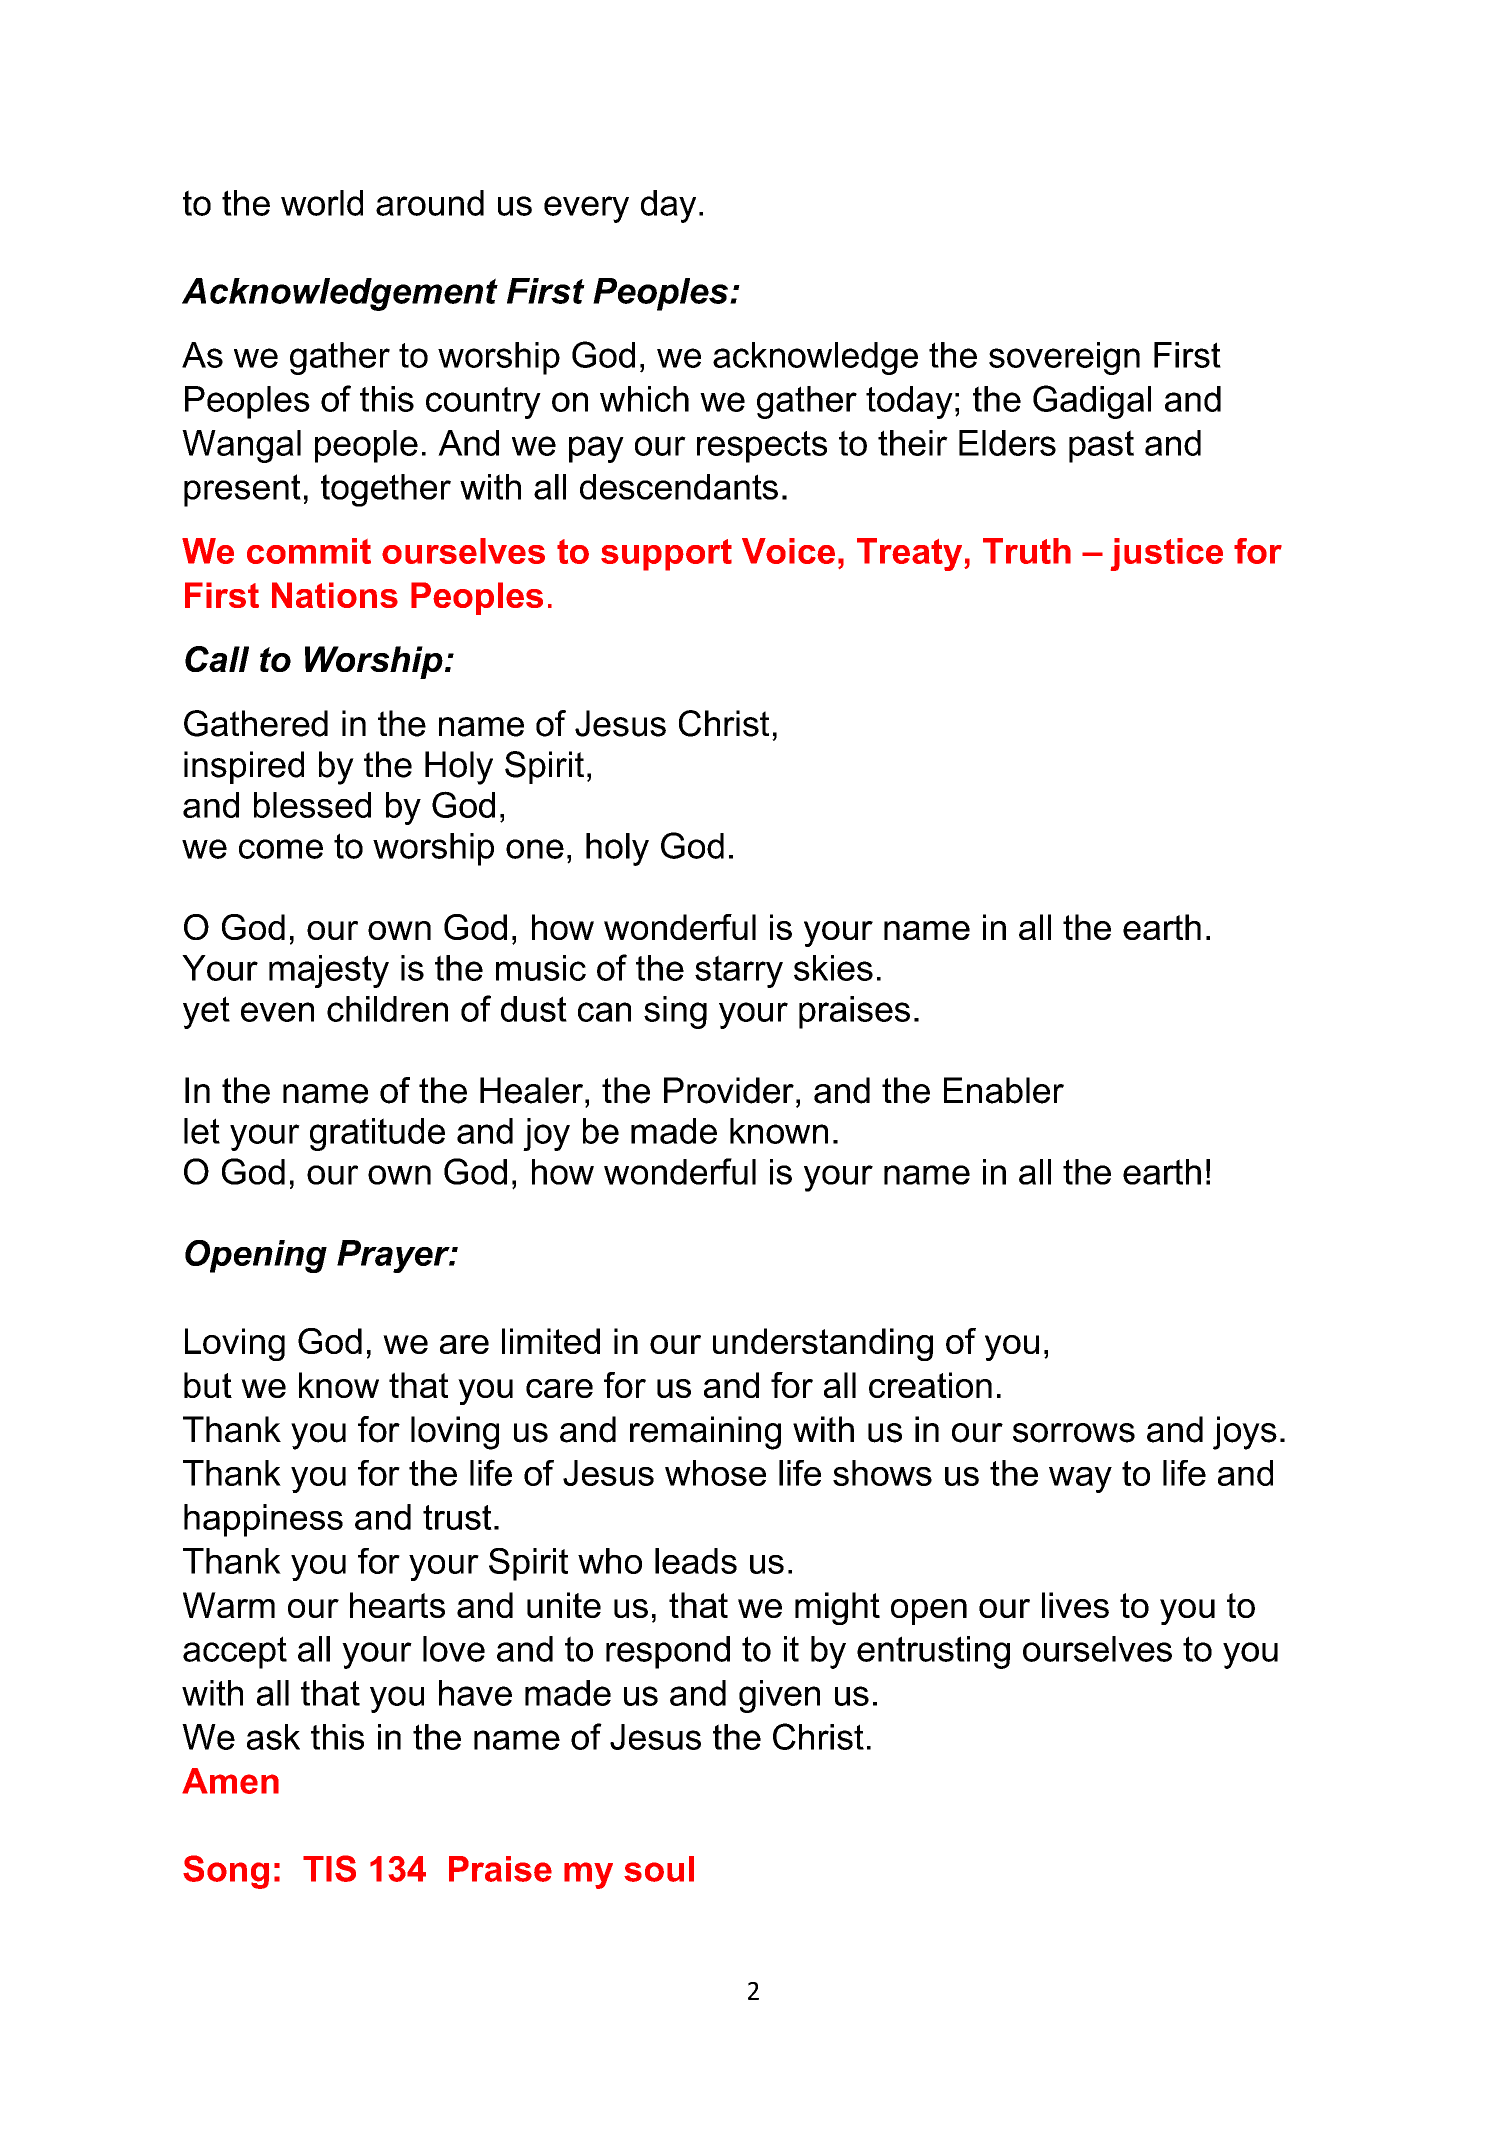 Image resolution: width=1507 pixels, height=2131 pixels. Describe the element at coordinates (322, 203) in the image. I see `world` at that location.
